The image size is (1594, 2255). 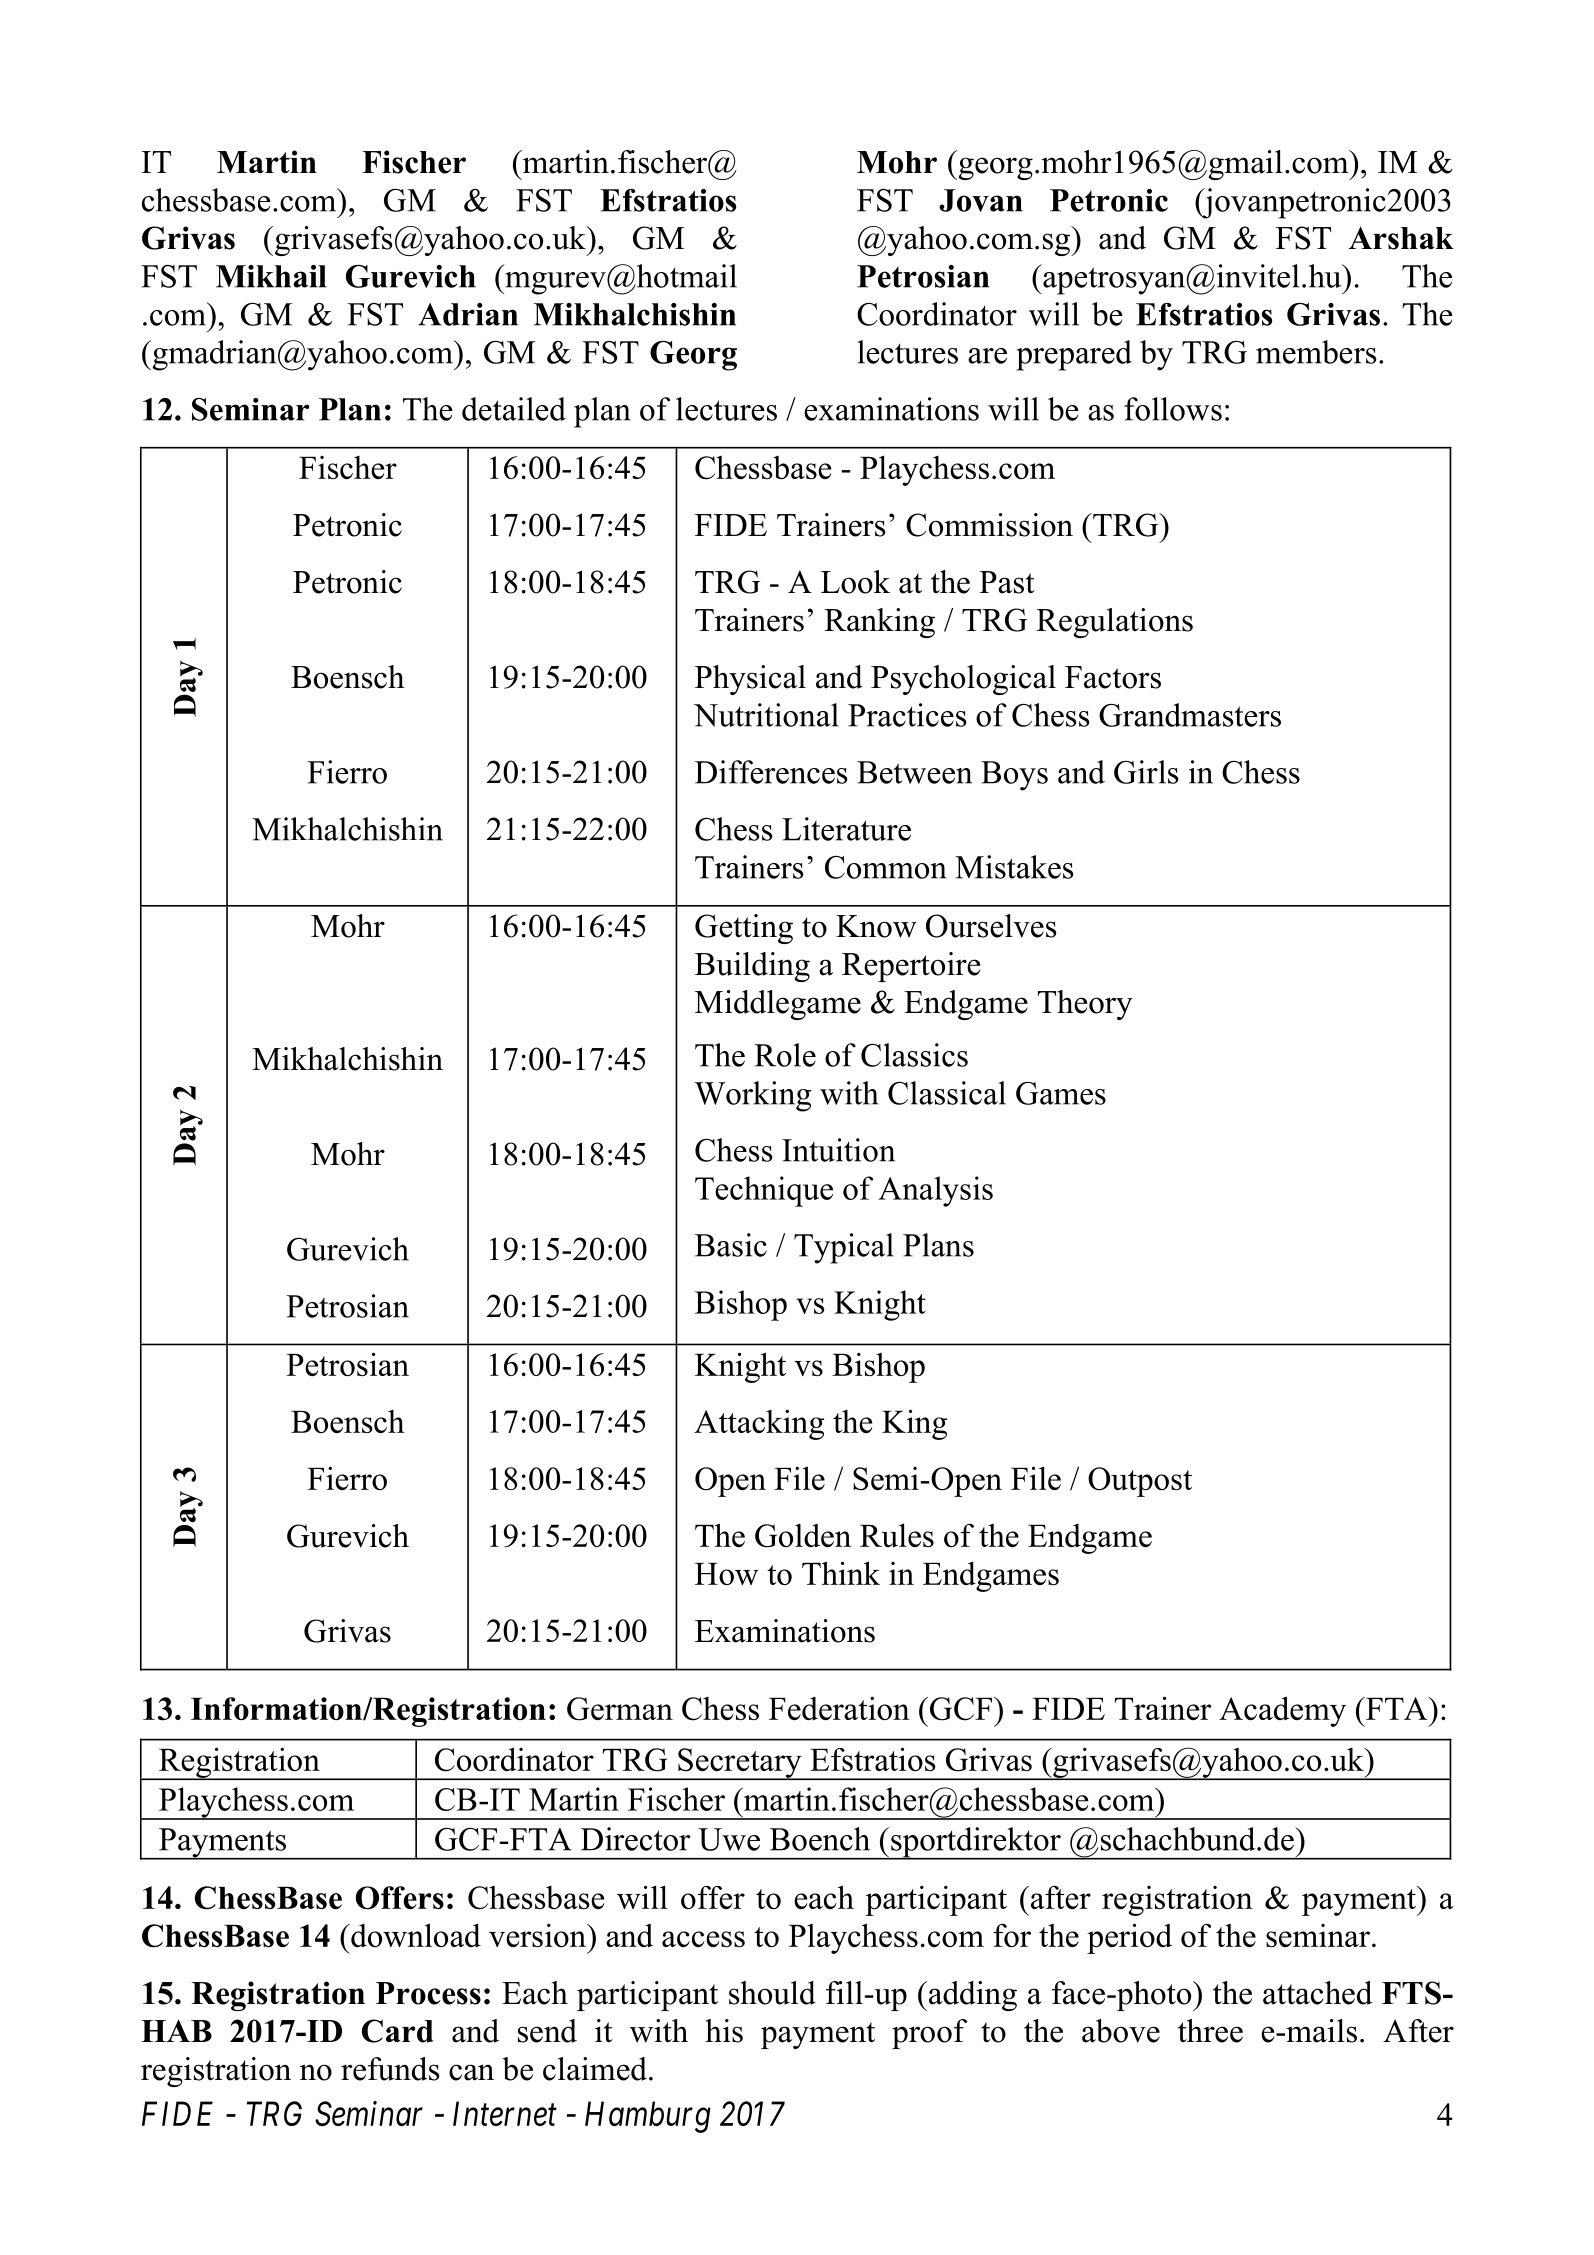 What do you see at coordinates (1210, 2031) in the screenshot?
I see `three` at bounding box center [1210, 2031].
